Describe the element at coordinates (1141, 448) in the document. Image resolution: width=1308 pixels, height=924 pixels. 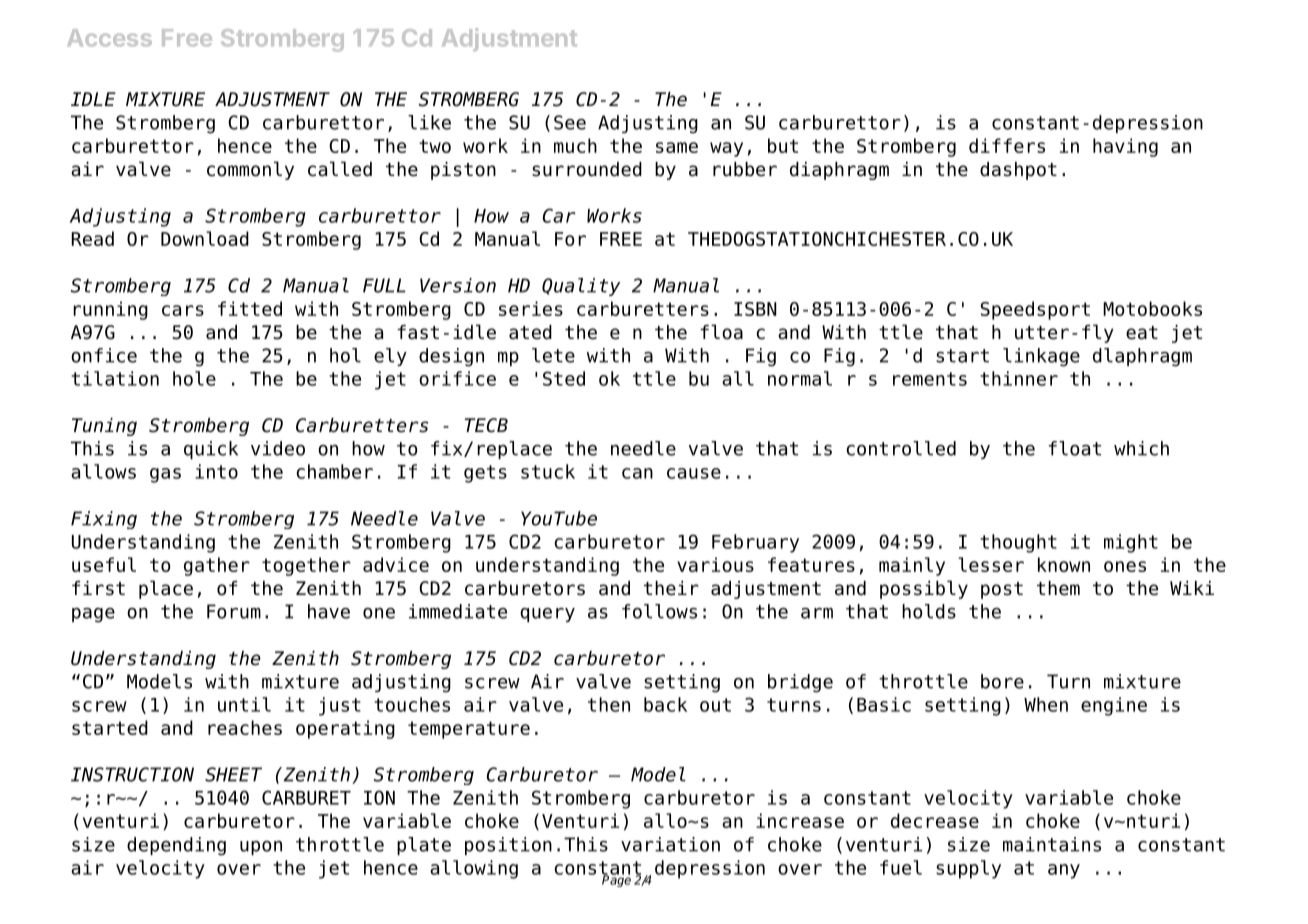
I see `which` at that location.
